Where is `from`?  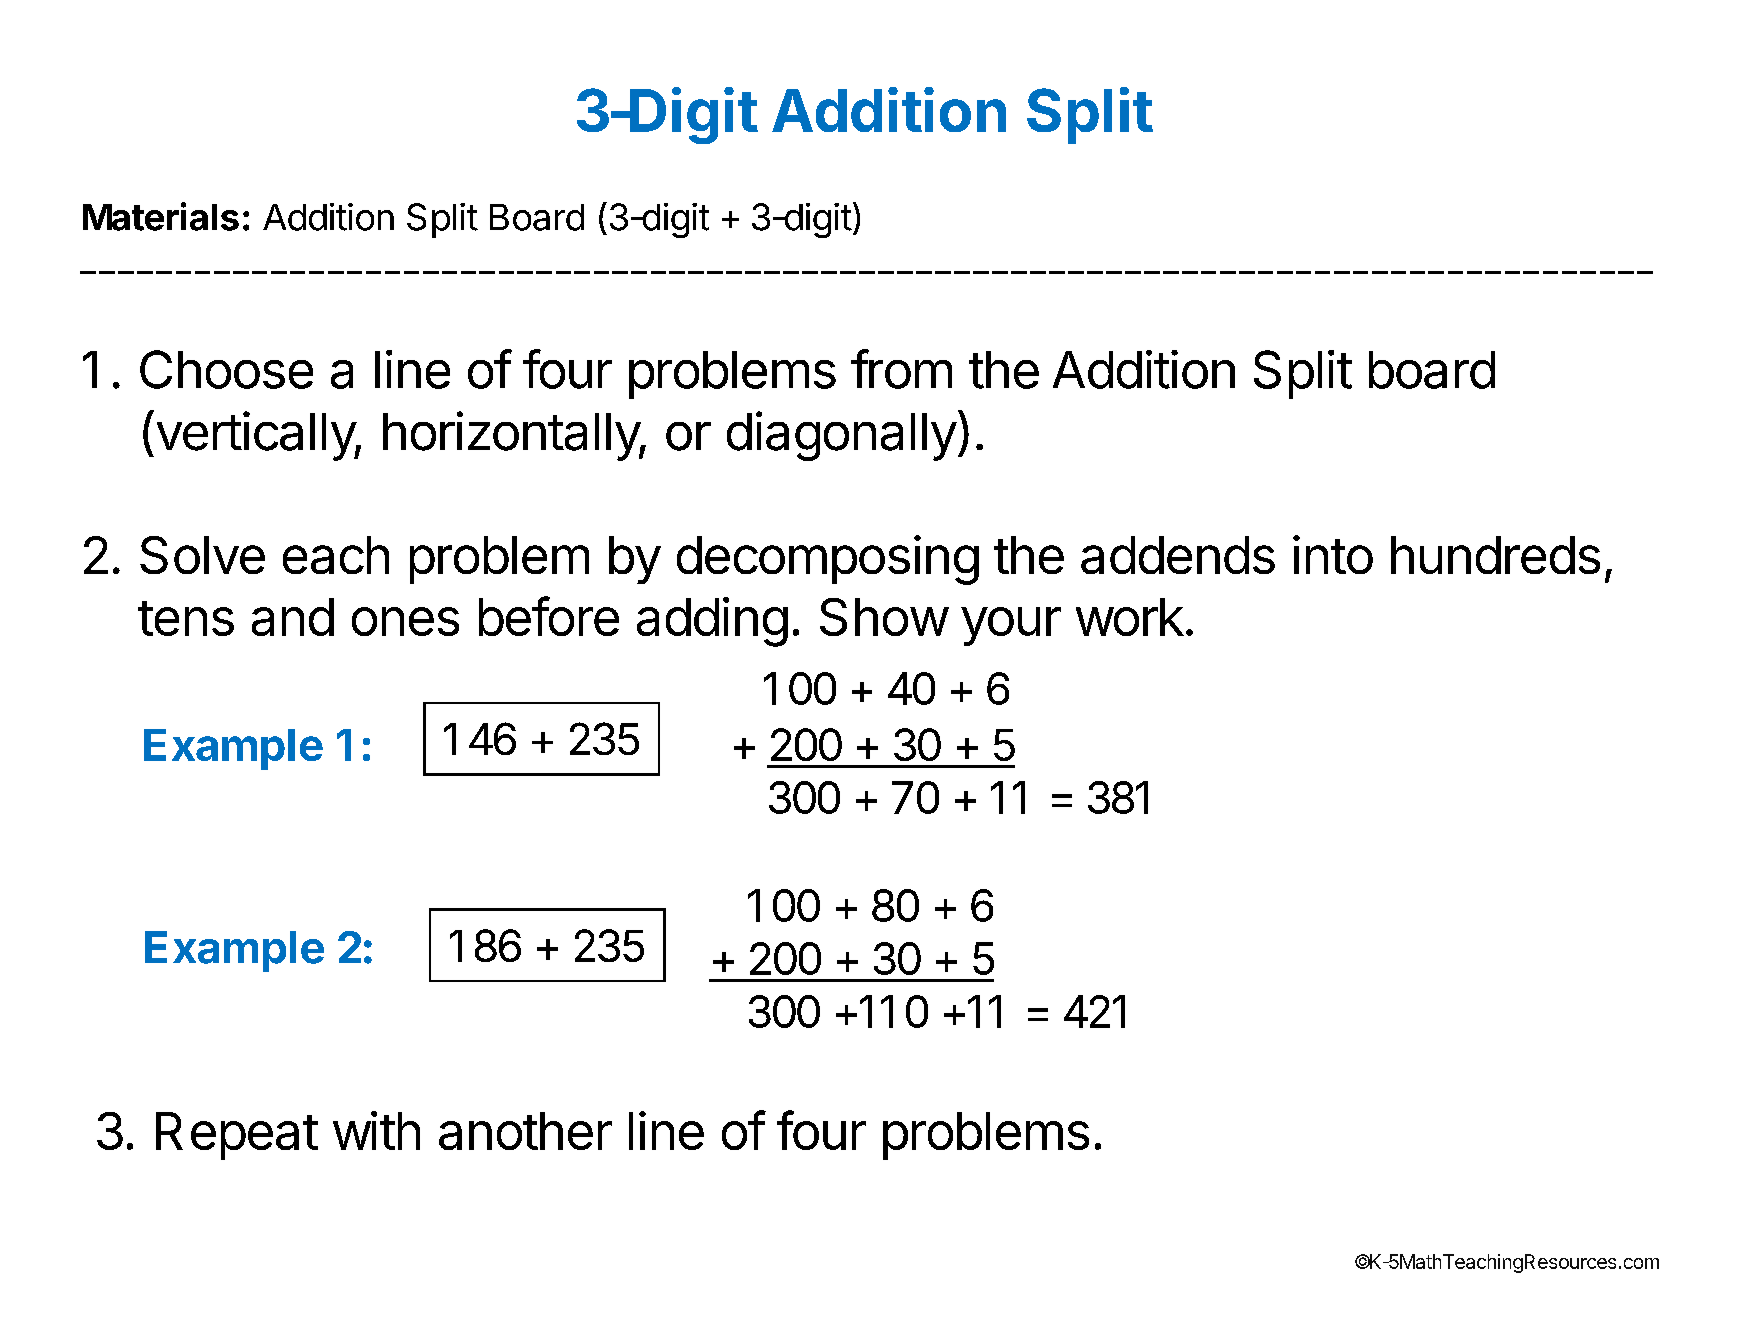
from is located at coordinates (901, 369).
